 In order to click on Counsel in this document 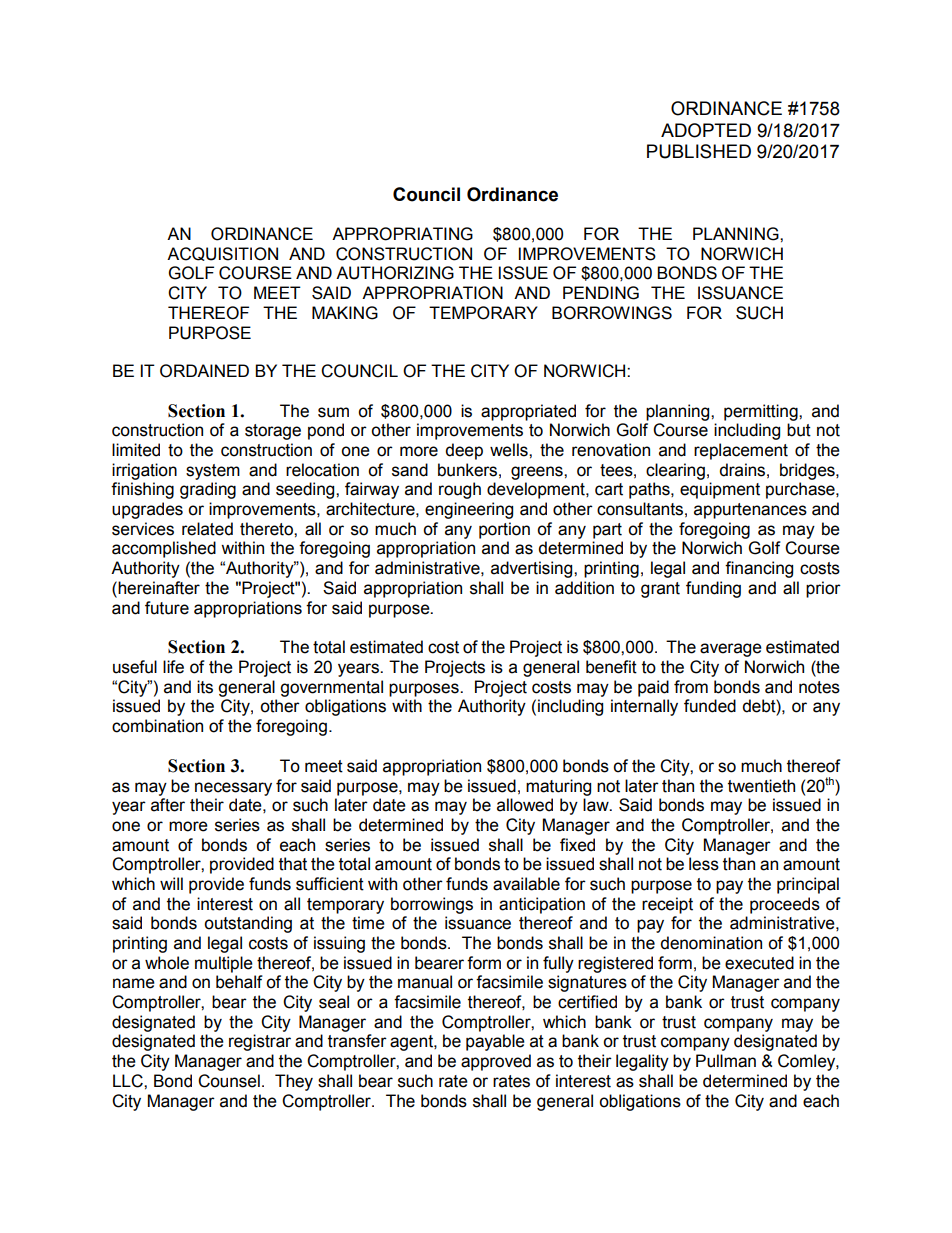, I will do `click(229, 1081)`.
